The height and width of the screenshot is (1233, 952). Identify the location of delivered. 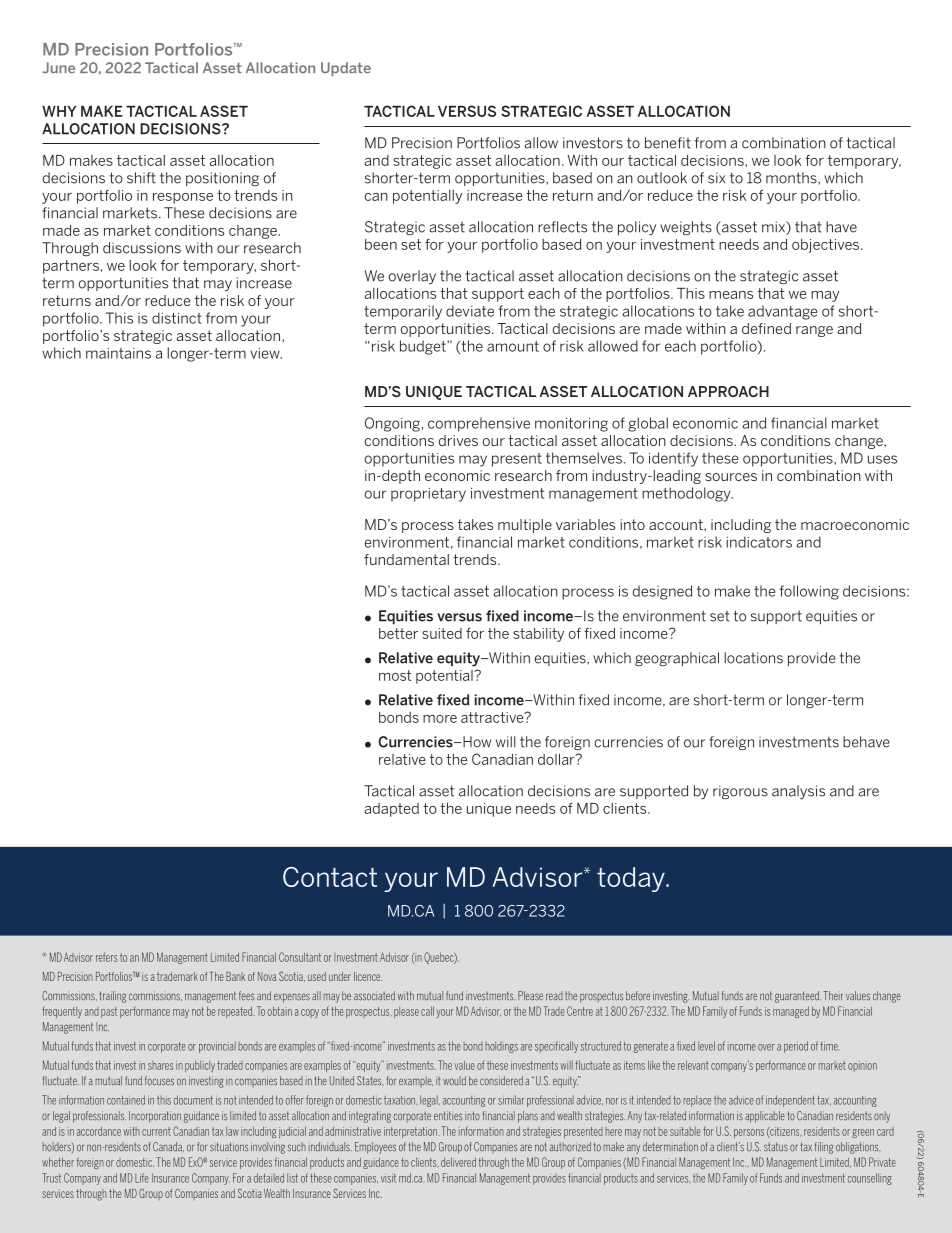
(458, 1162).
